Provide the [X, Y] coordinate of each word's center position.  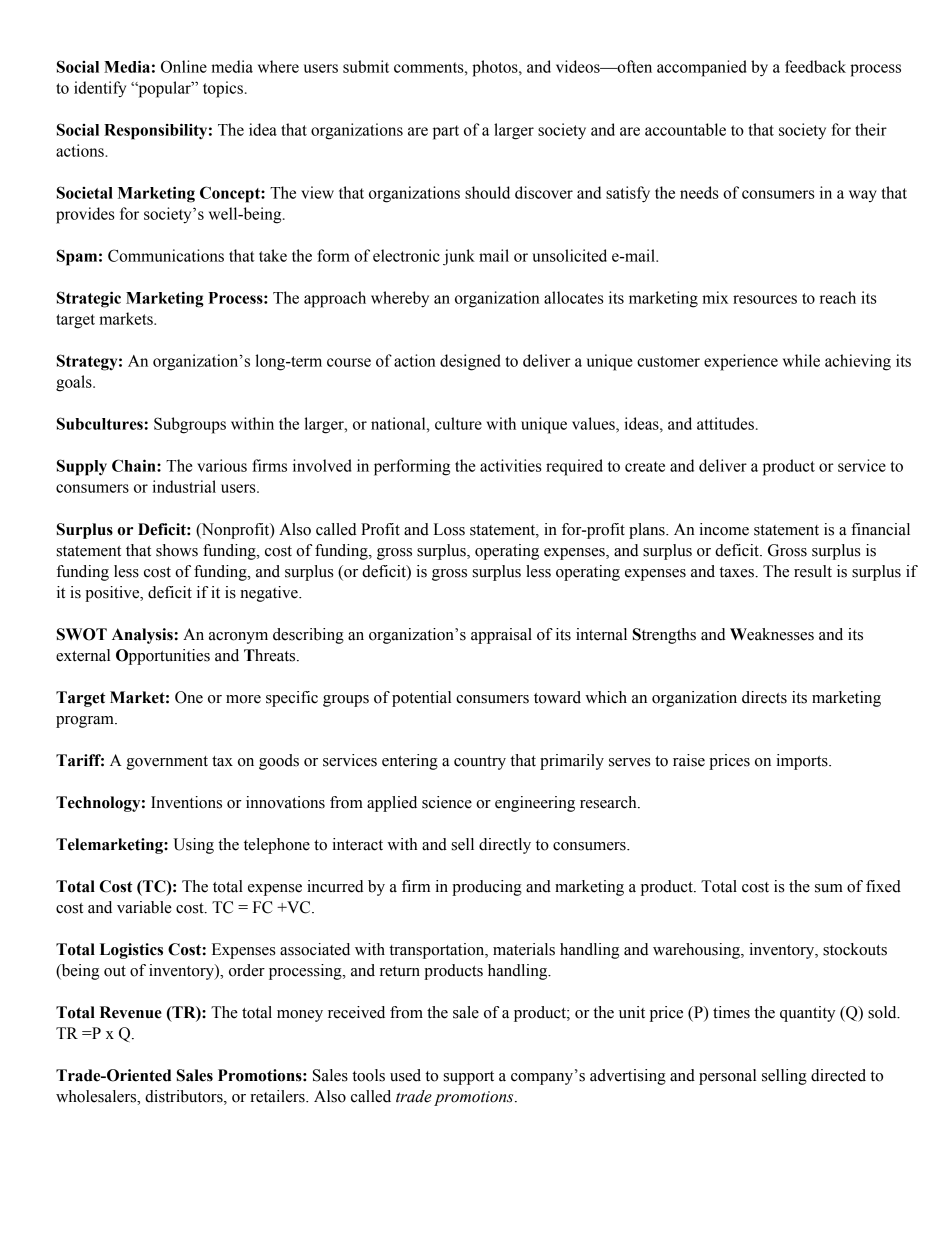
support [469, 1078]
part [446, 132]
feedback [815, 66]
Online [184, 66]
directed [838, 1075]
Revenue [131, 1012]
